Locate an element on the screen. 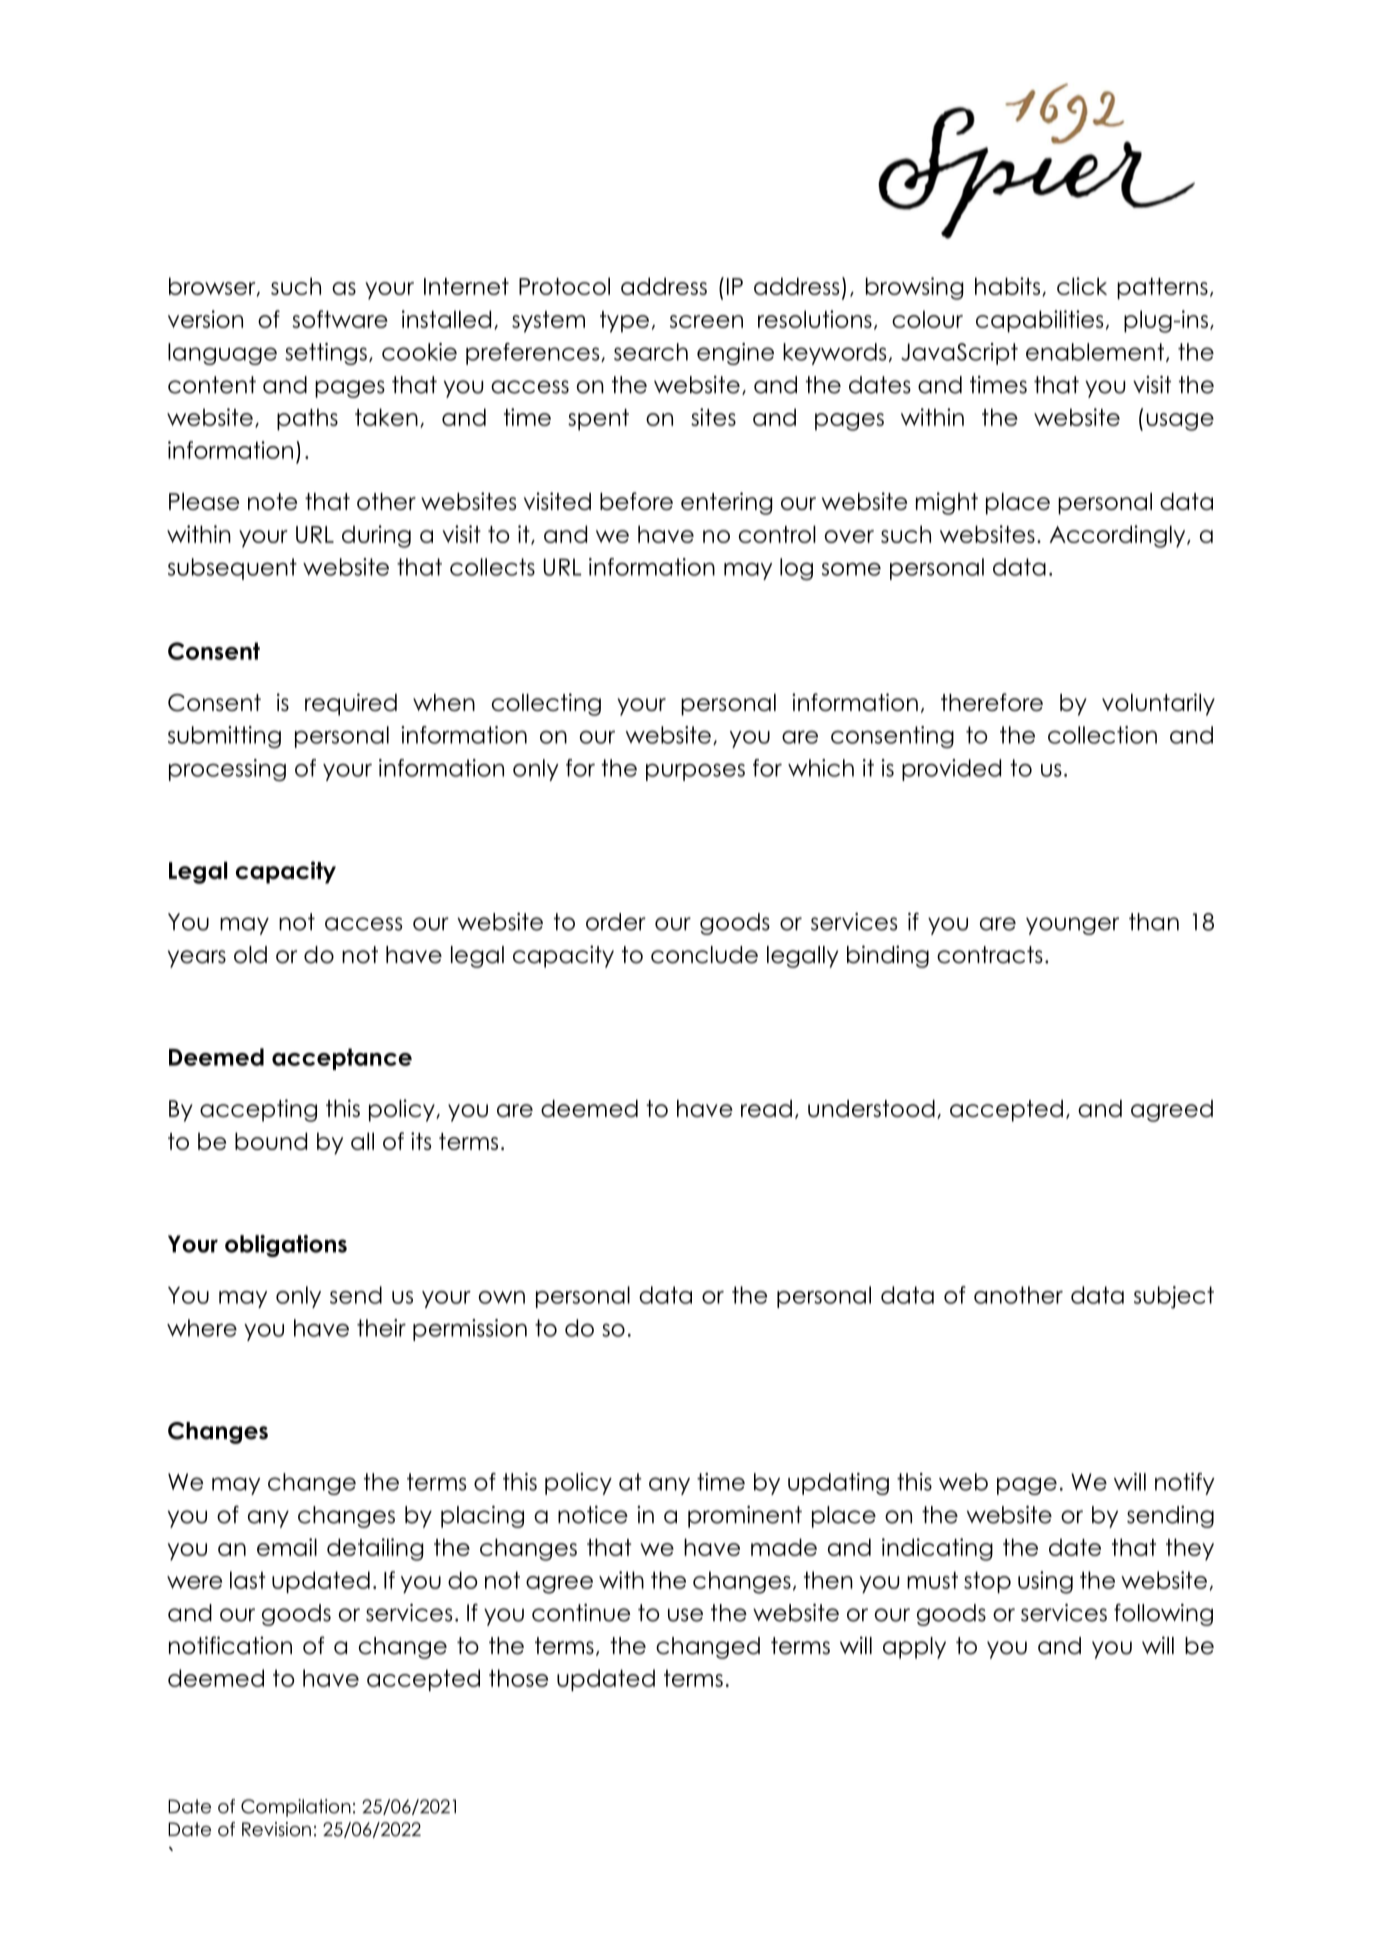 The height and width of the screenshot is (1955, 1382). settings is located at coordinates (326, 354).
